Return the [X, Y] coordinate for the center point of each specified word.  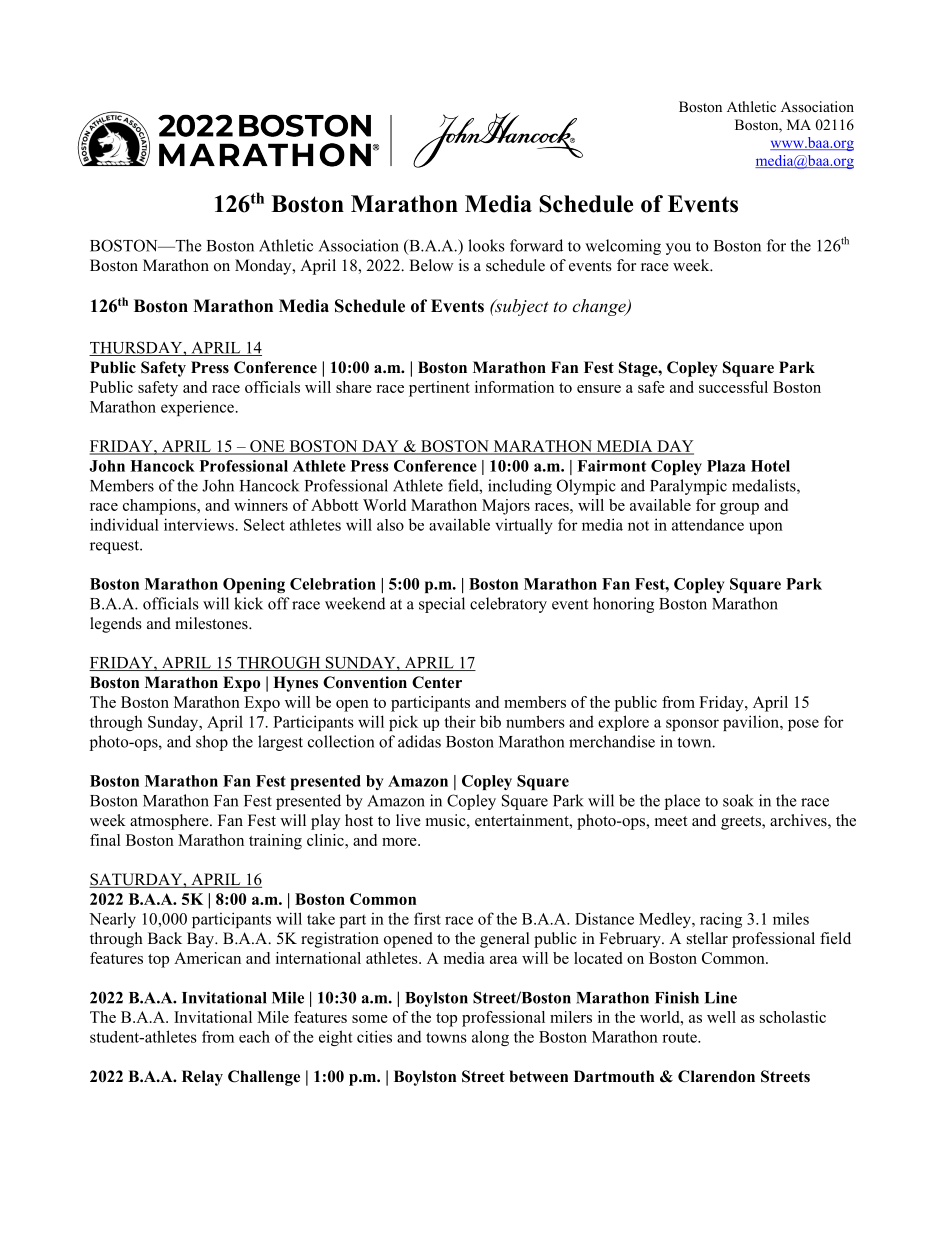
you [678, 249]
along [490, 1038]
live [408, 820]
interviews [199, 524]
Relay [202, 1078]
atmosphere [170, 822]
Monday [264, 267]
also [390, 525]
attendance [708, 524]
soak [738, 800]
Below [431, 265]
